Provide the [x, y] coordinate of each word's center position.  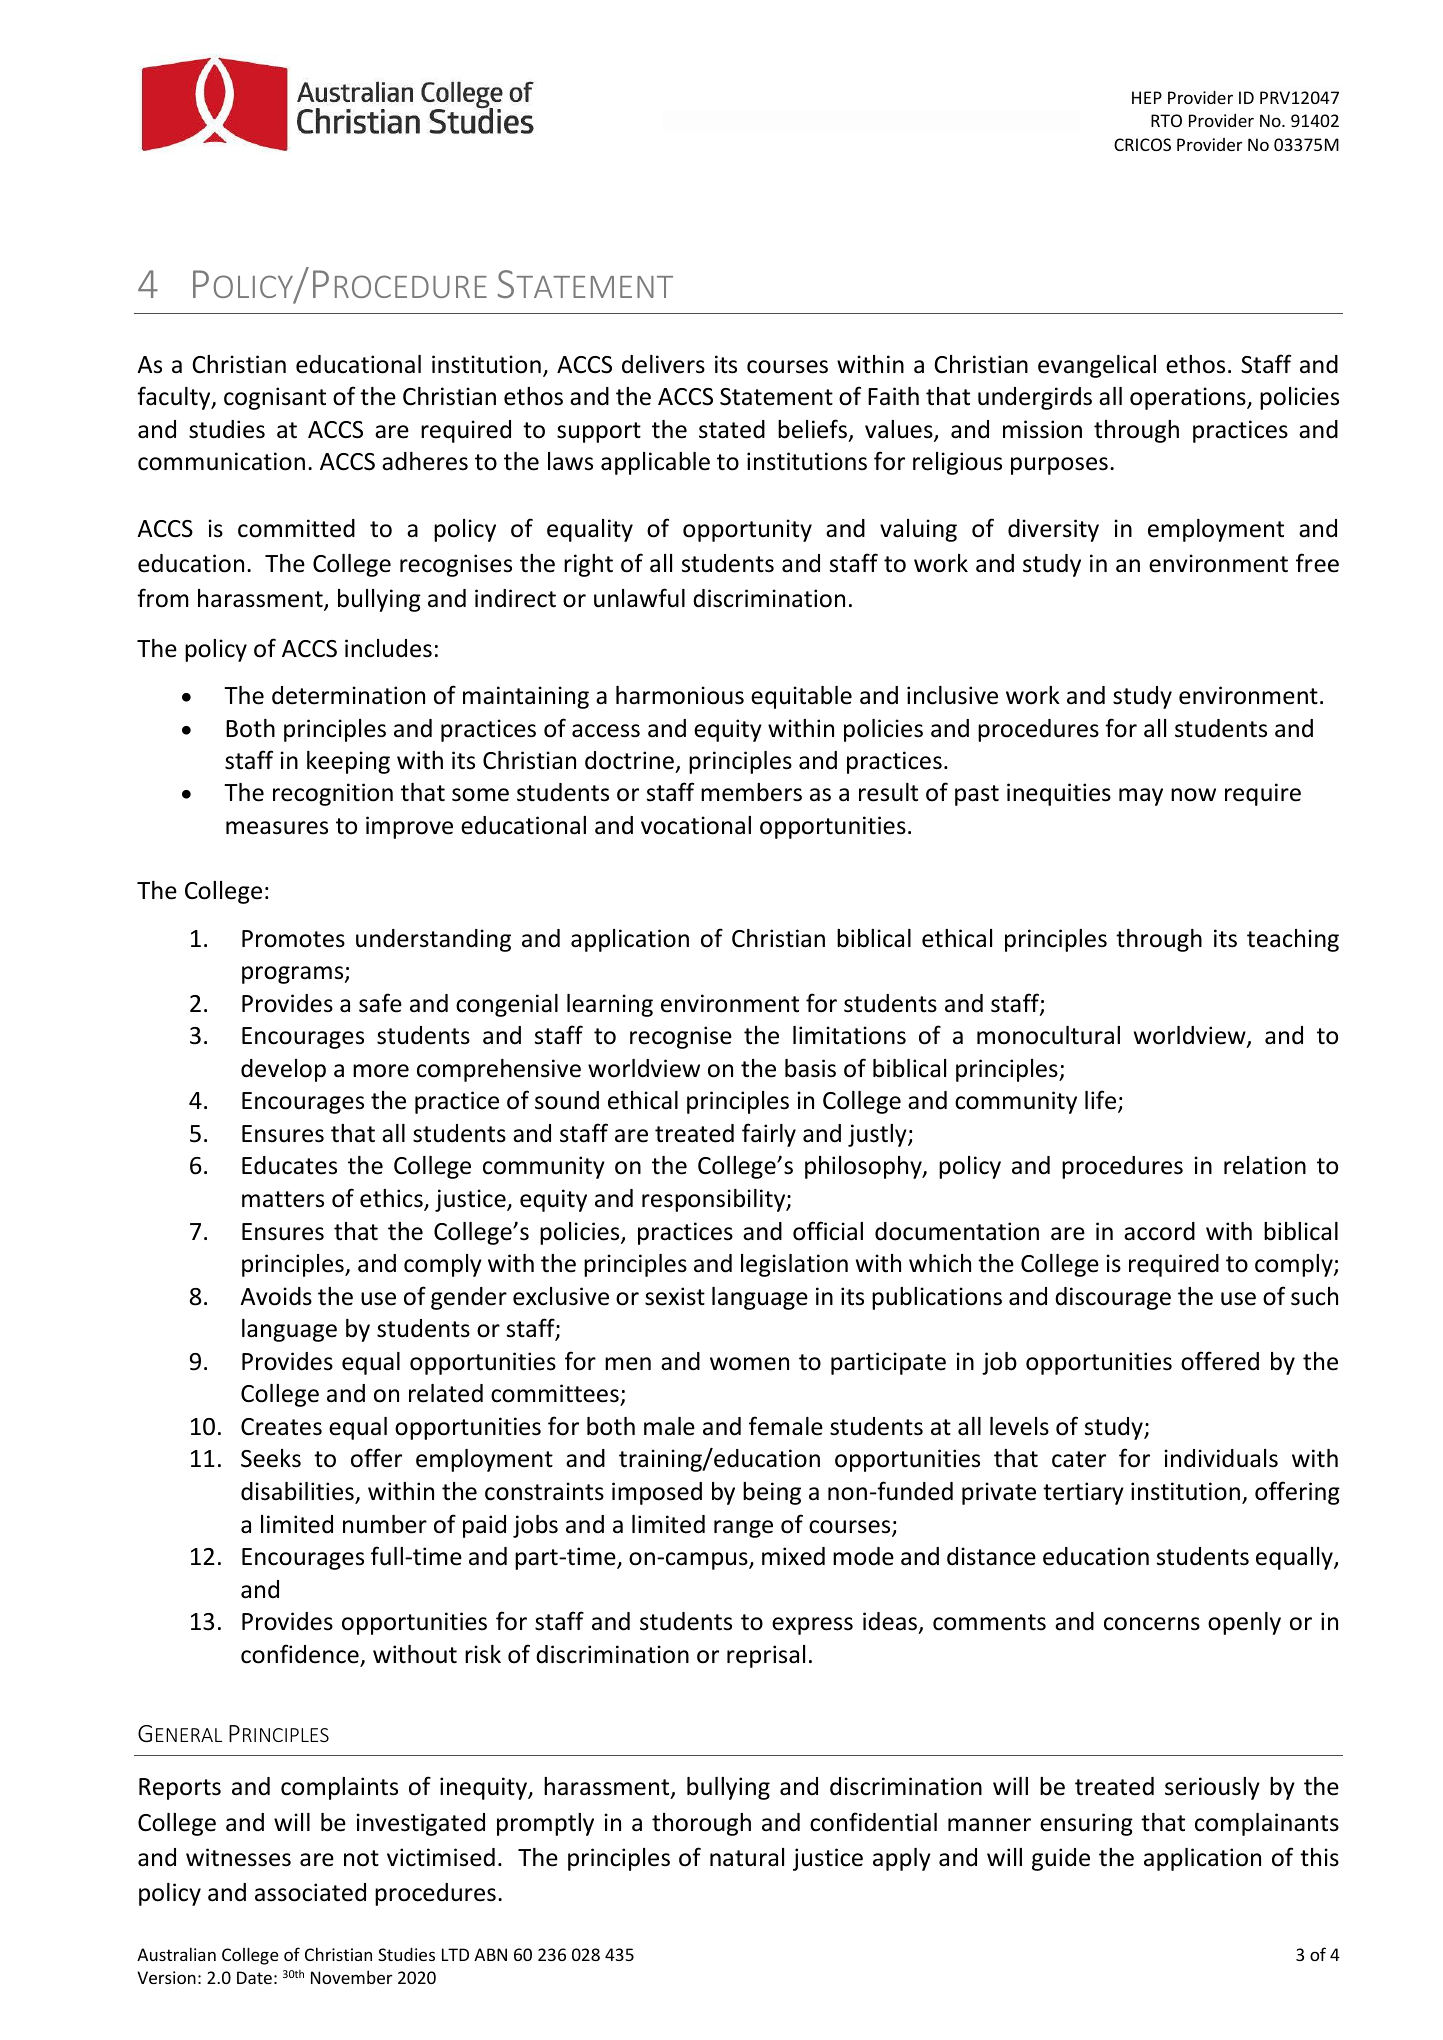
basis [810, 1068]
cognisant [275, 398]
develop [283, 1070]
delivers [663, 364]
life [1102, 1101]
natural [747, 1857]
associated [310, 1892]
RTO [1166, 120]
